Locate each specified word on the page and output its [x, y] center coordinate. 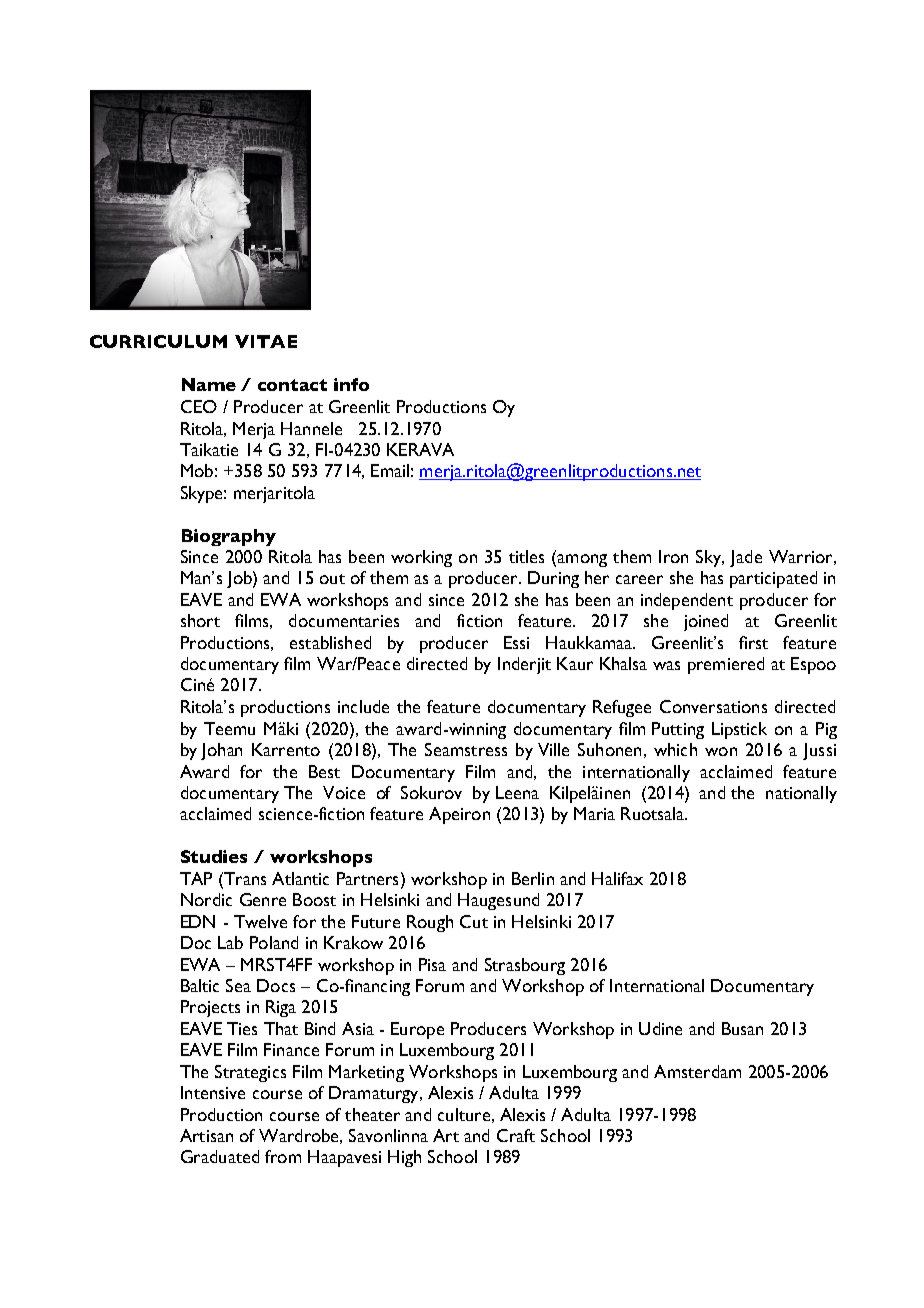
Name [209, 384]
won [721, 751]
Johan [221, 751]
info [351, 384]
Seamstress [466, 749]
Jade [746, 558]
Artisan [206, 1135]
